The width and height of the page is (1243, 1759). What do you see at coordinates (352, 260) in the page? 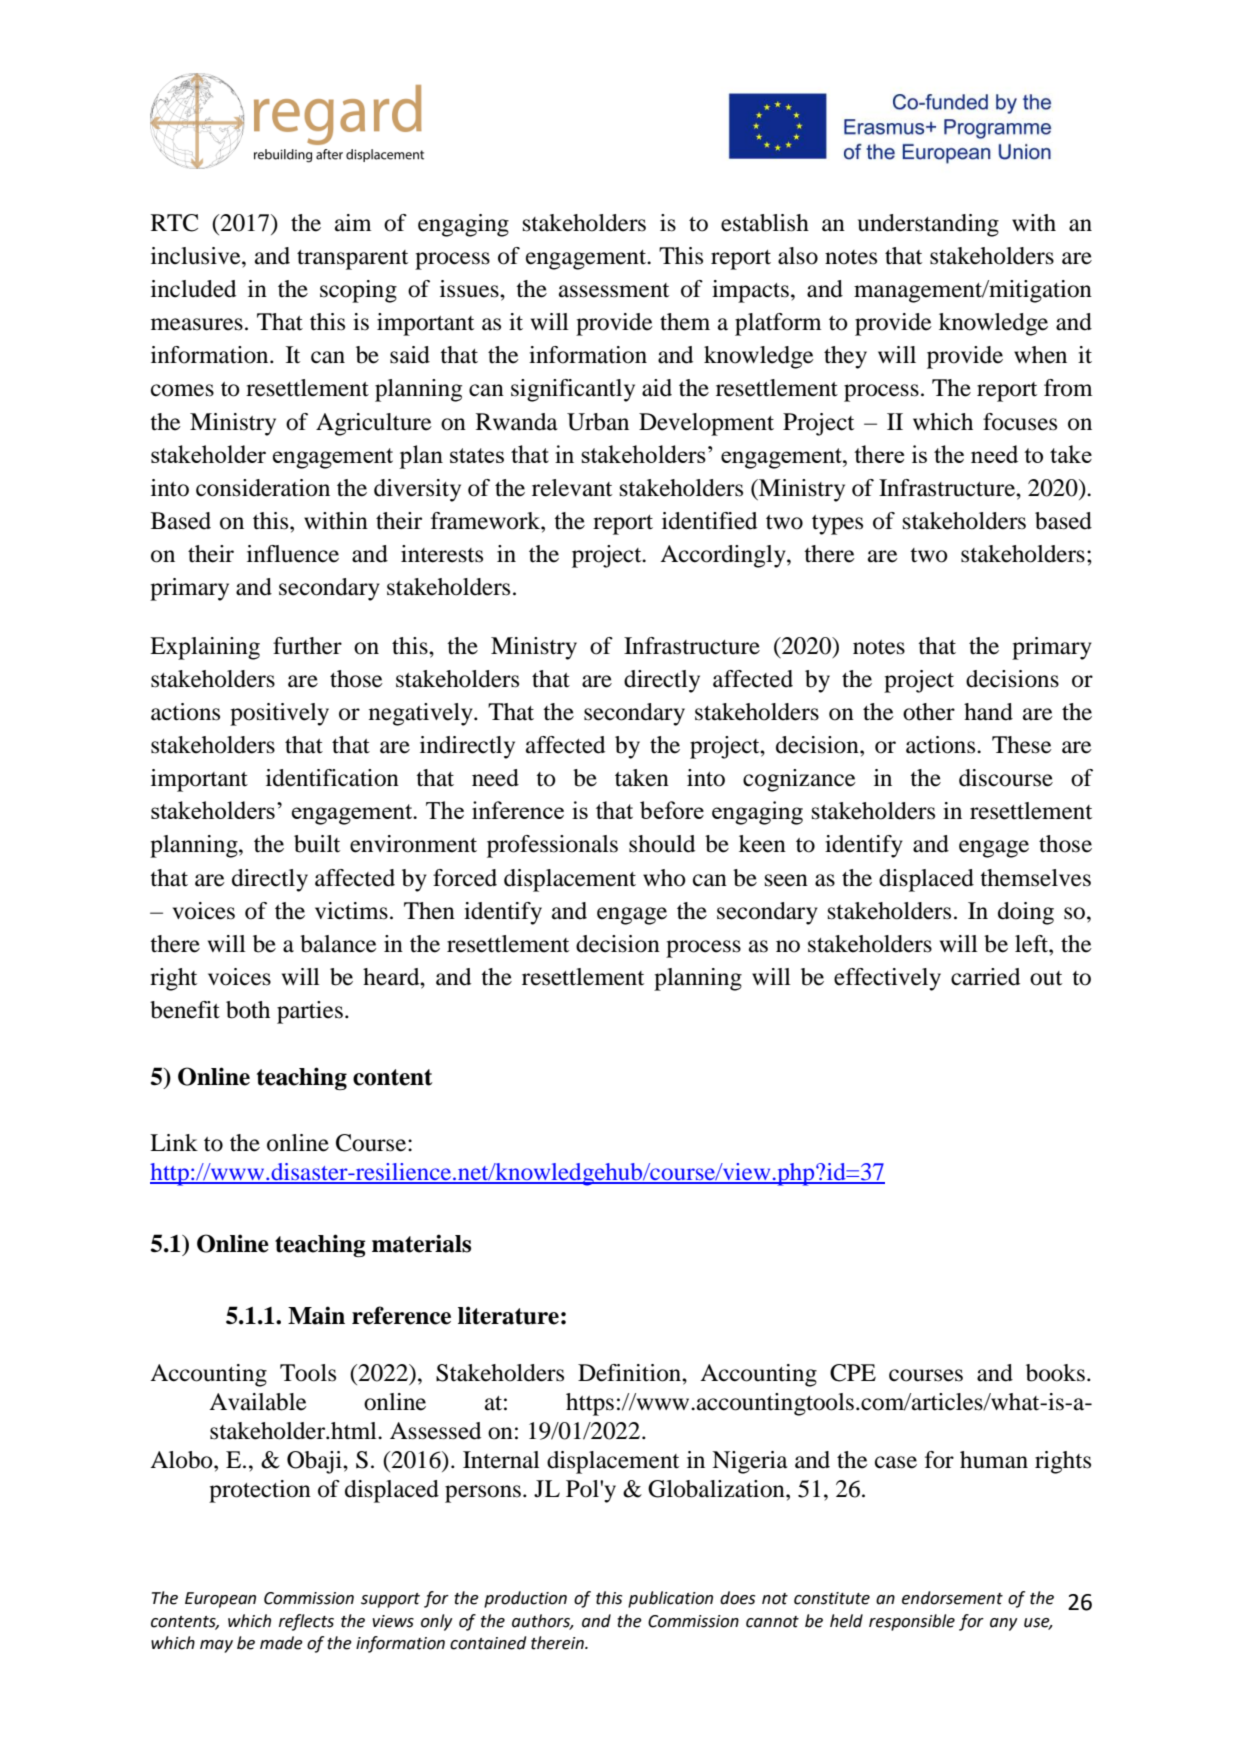
I see `transparent` at bounding box center [352, 260].
